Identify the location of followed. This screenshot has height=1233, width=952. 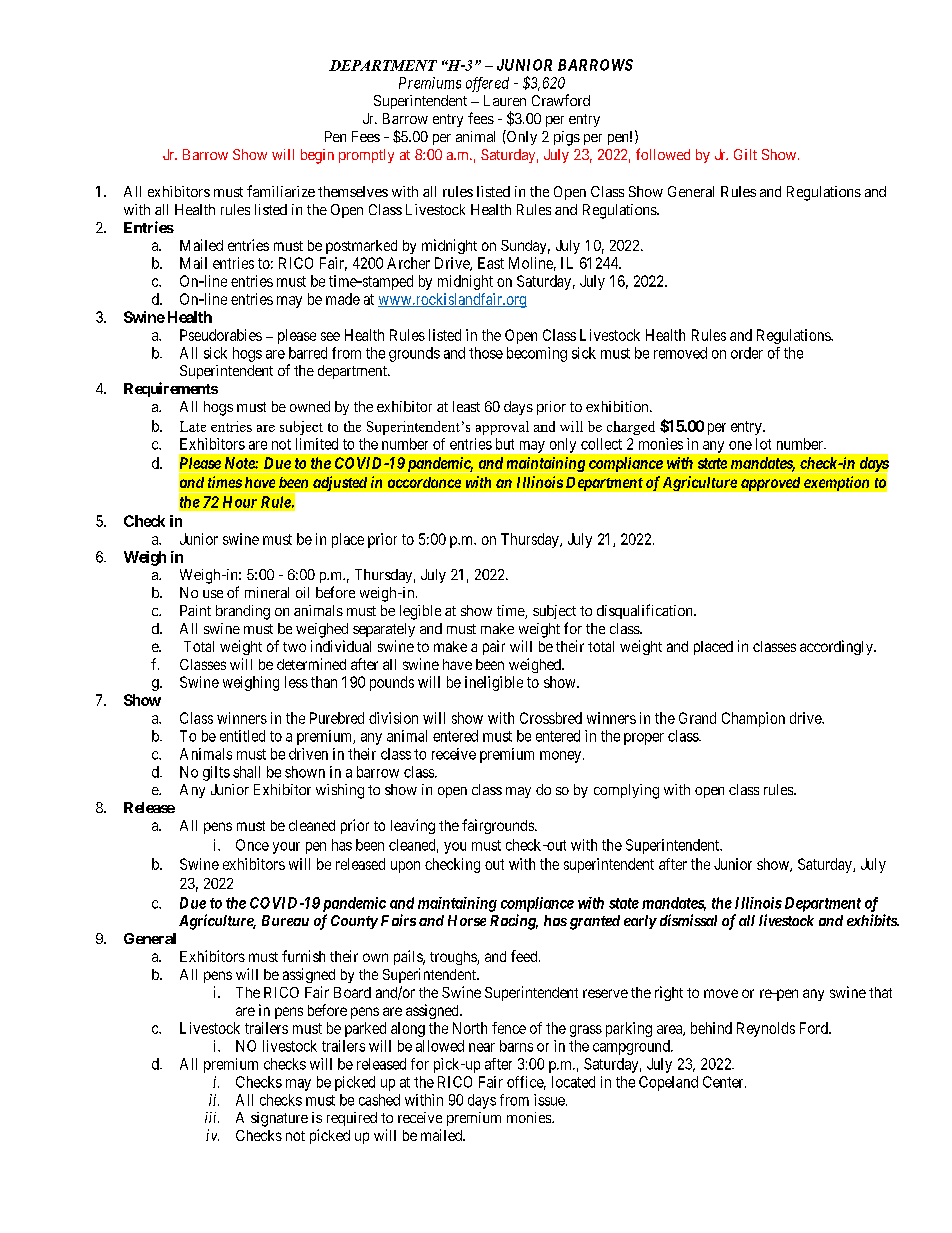
(663, 154).
